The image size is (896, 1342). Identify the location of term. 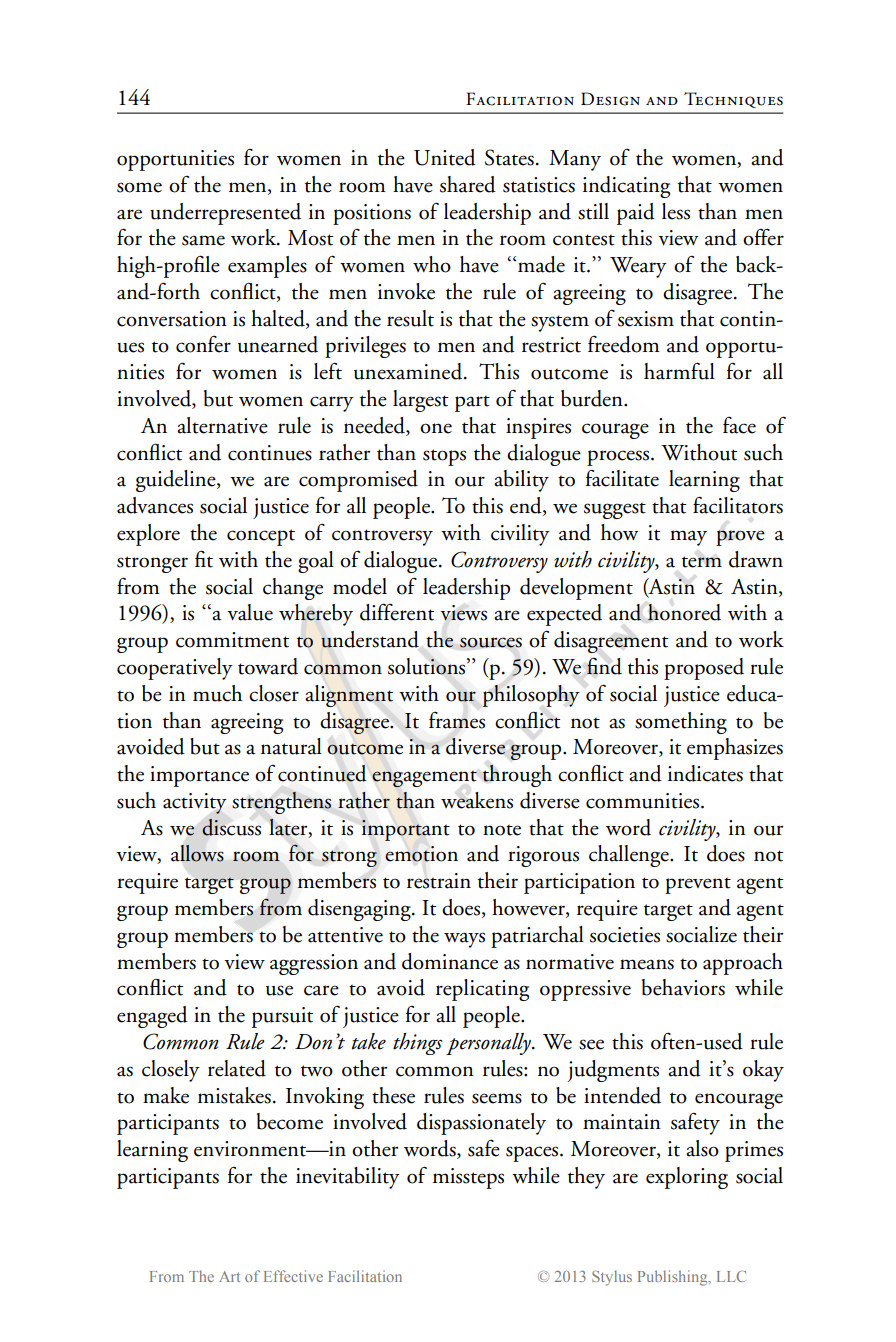
(702, 562).
